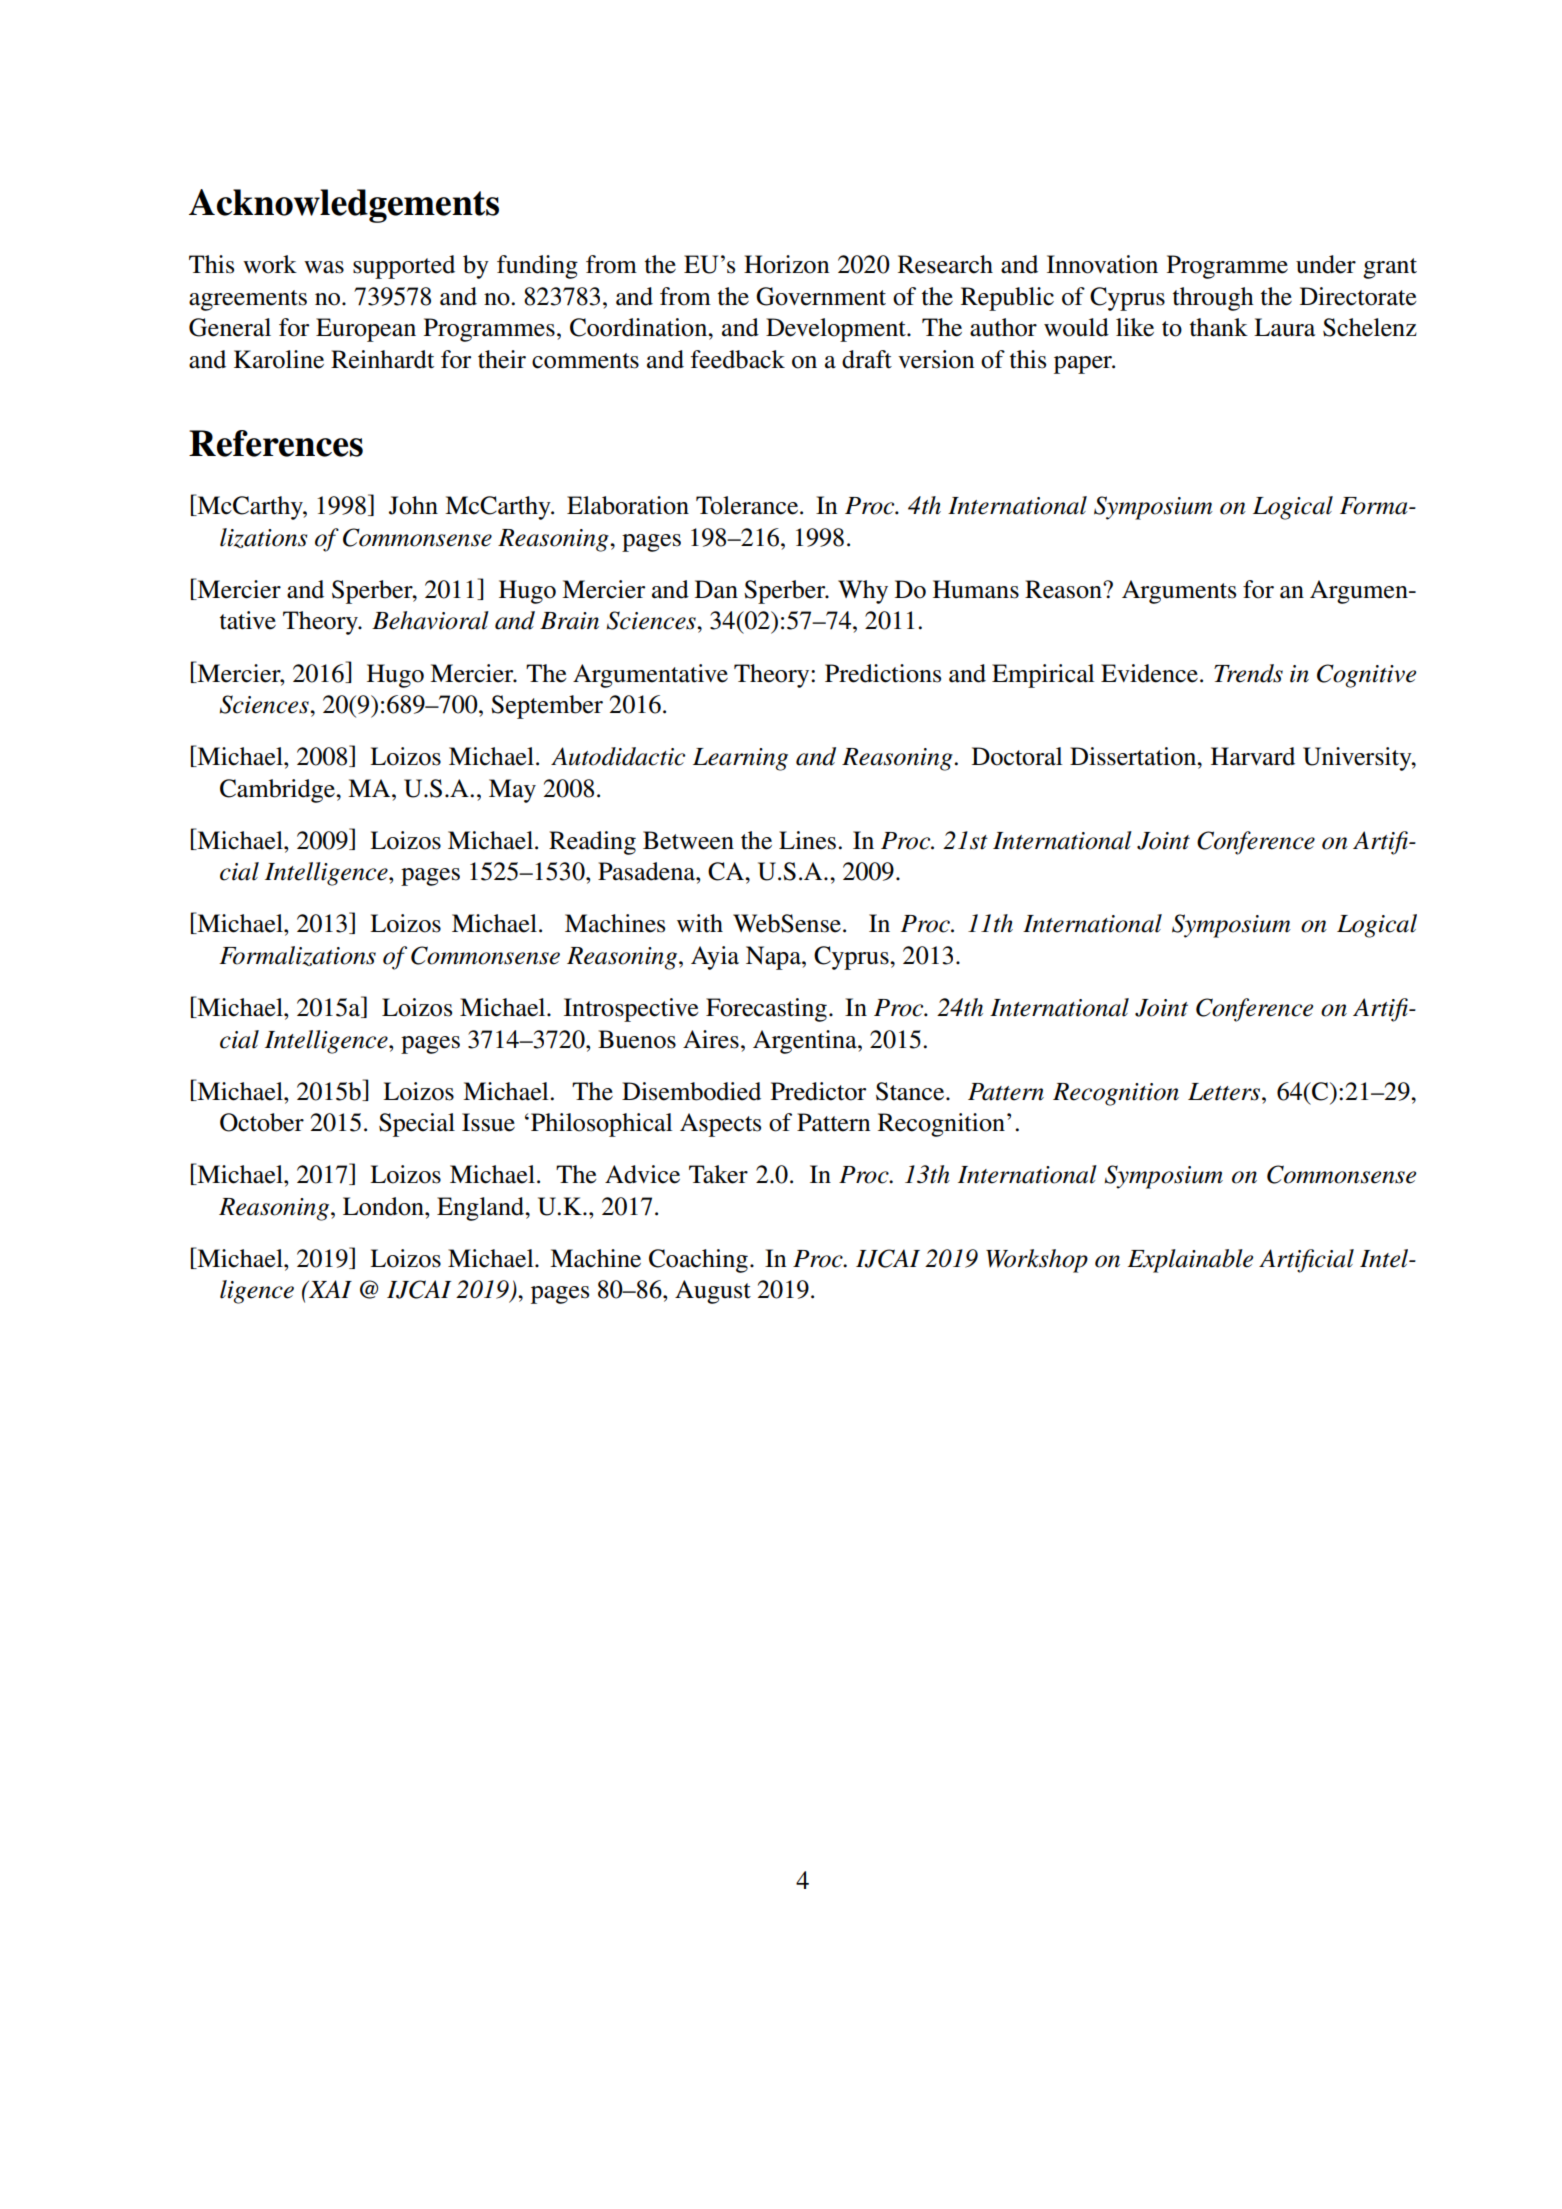 This screenshot has height=2209, width=1562. What do you see at coordinates (809, 840) in the screenshot?
I see `Lines` at bounding box center [809, 840].
